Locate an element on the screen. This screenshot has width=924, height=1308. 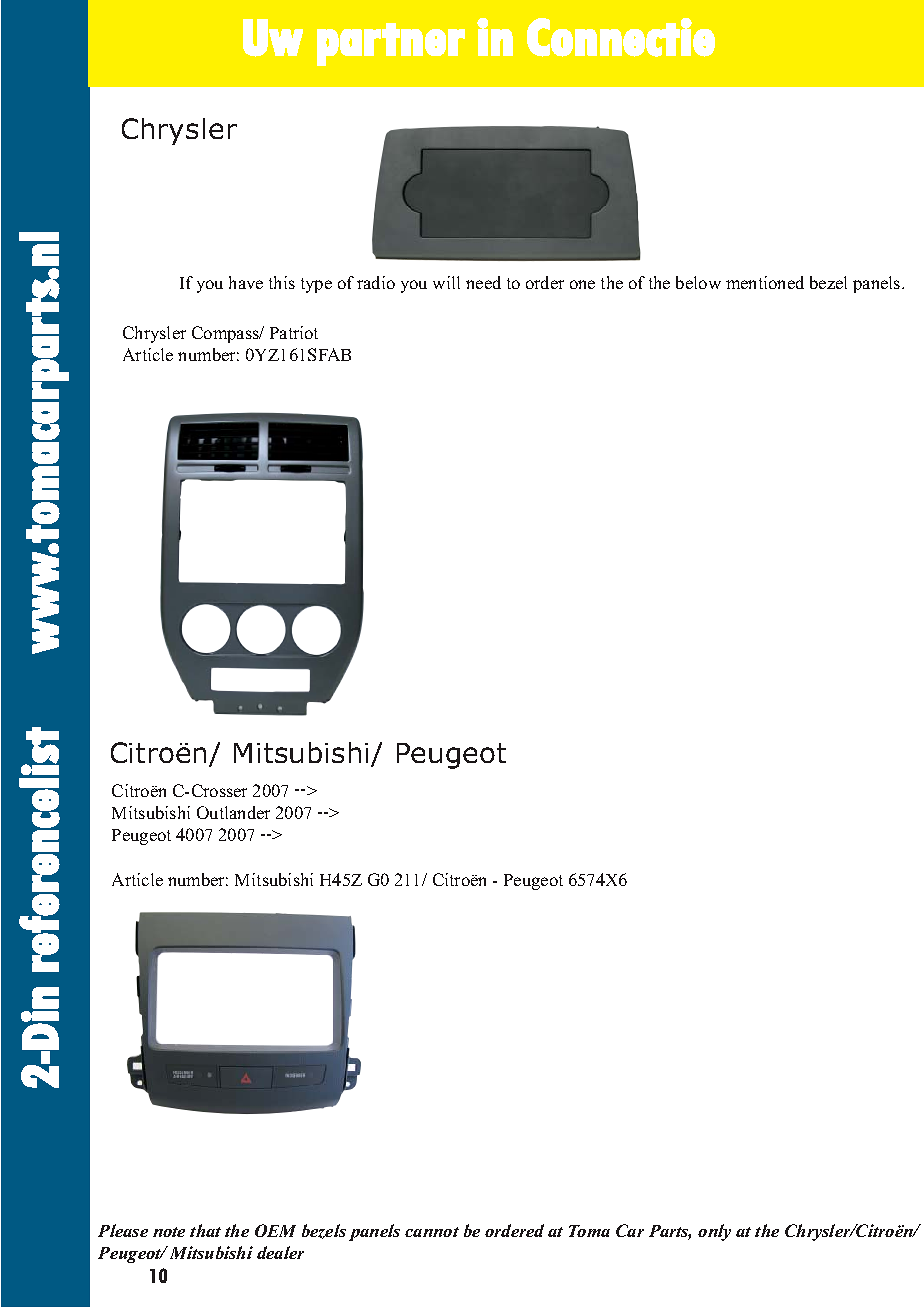
have is located at coordinates (246, 282).
